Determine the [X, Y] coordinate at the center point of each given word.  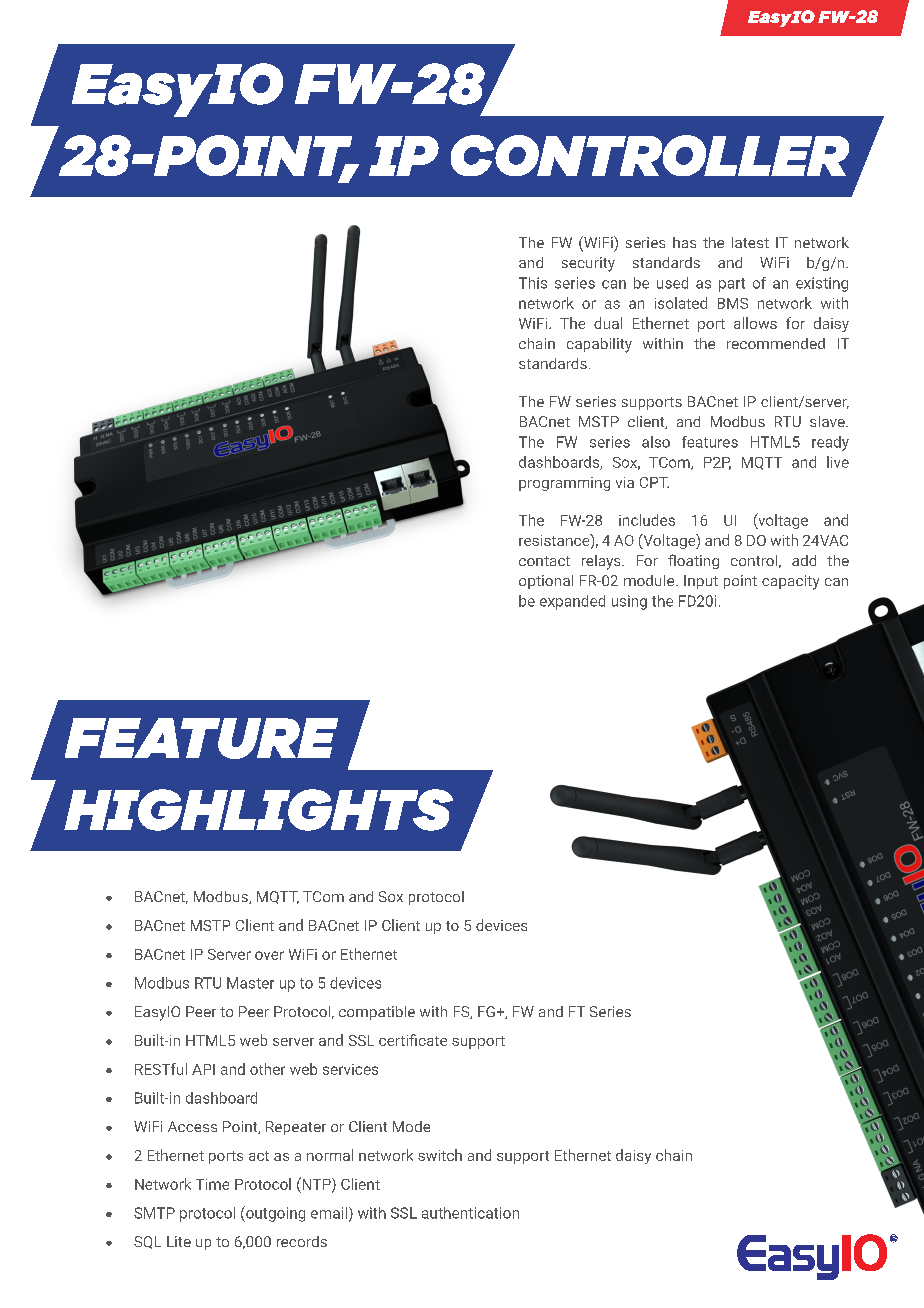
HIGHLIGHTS [258, 810]
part [732, 285]
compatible [377, 1013]
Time [212, 1184]
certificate [413, 1040]
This [533, 283]
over [269, 955]
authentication [470, 1213]
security [588, 264]
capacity [790, 582]
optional [546, 582]
